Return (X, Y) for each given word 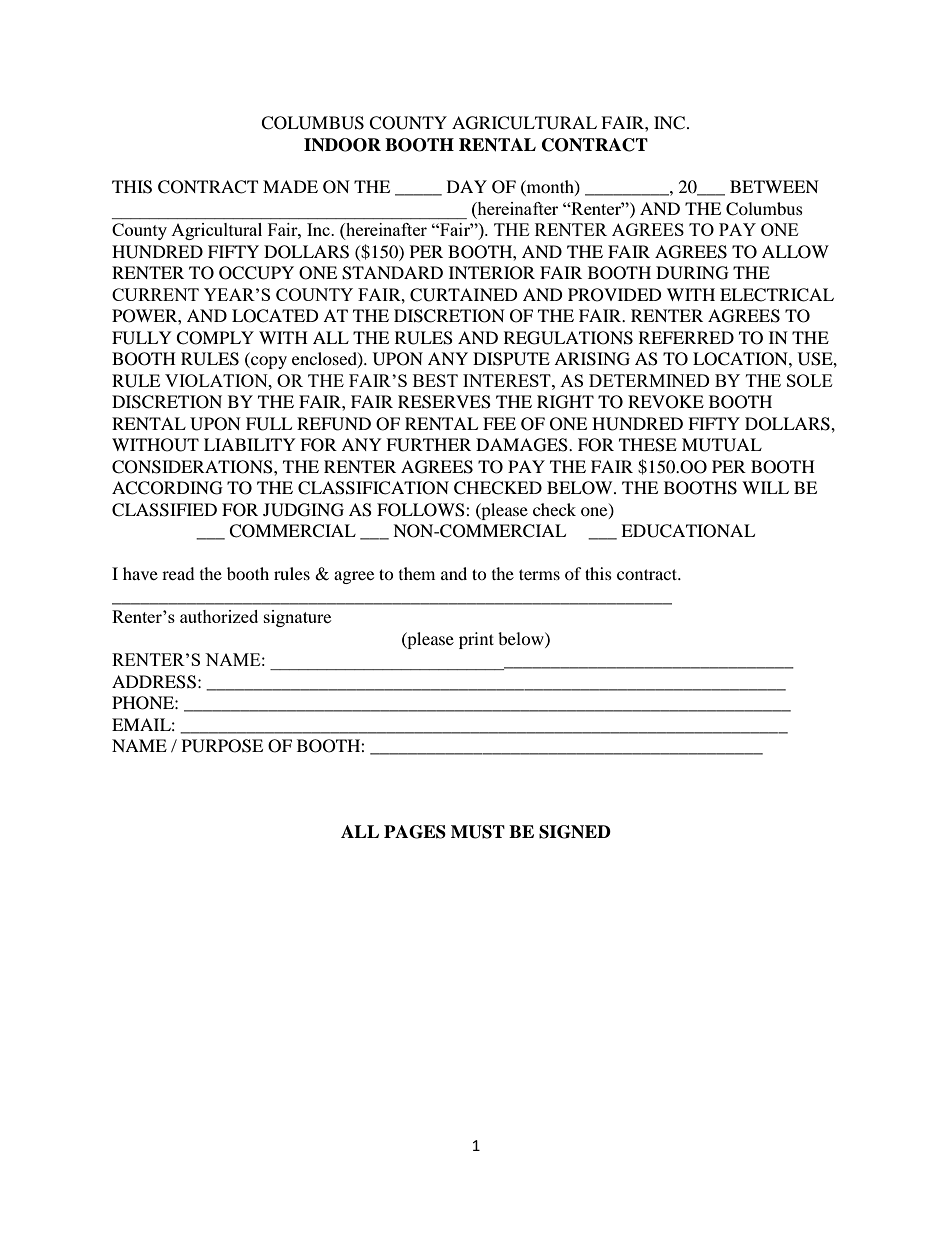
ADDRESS (154, 682)
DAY (467, 186)
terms (539, 574)
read (178, 573)
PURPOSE (222, 746)
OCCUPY (256, 273)
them (417, 573)
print (476, 640)
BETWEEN (774, 186)
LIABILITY (250, 444)
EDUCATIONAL (688, 531)
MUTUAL (722, 445)
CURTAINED (464, 295)
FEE (499, 423)
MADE (290, 186)
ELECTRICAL (777, 295)
